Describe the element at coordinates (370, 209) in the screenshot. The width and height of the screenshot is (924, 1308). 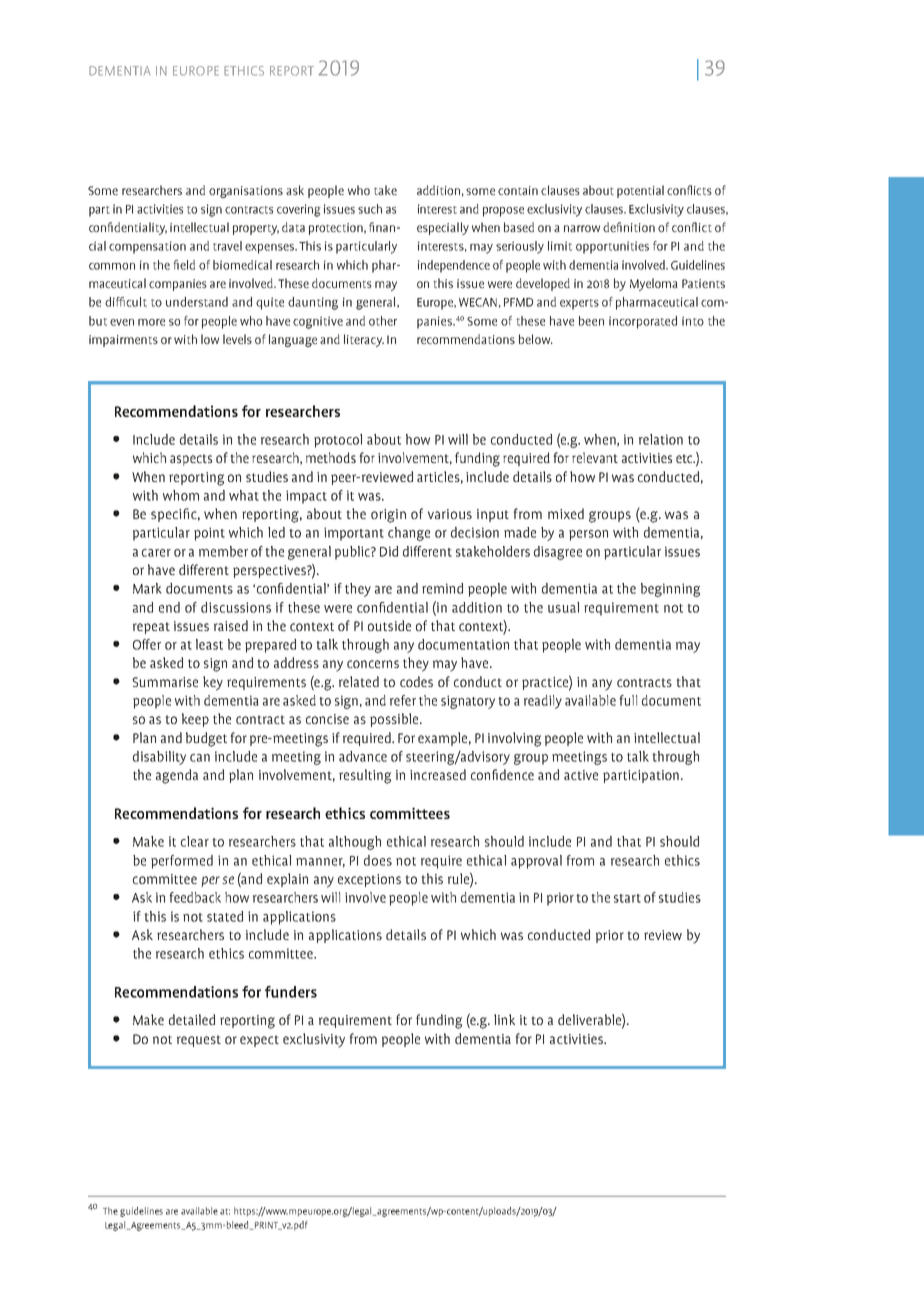
I see `such` at that location.
